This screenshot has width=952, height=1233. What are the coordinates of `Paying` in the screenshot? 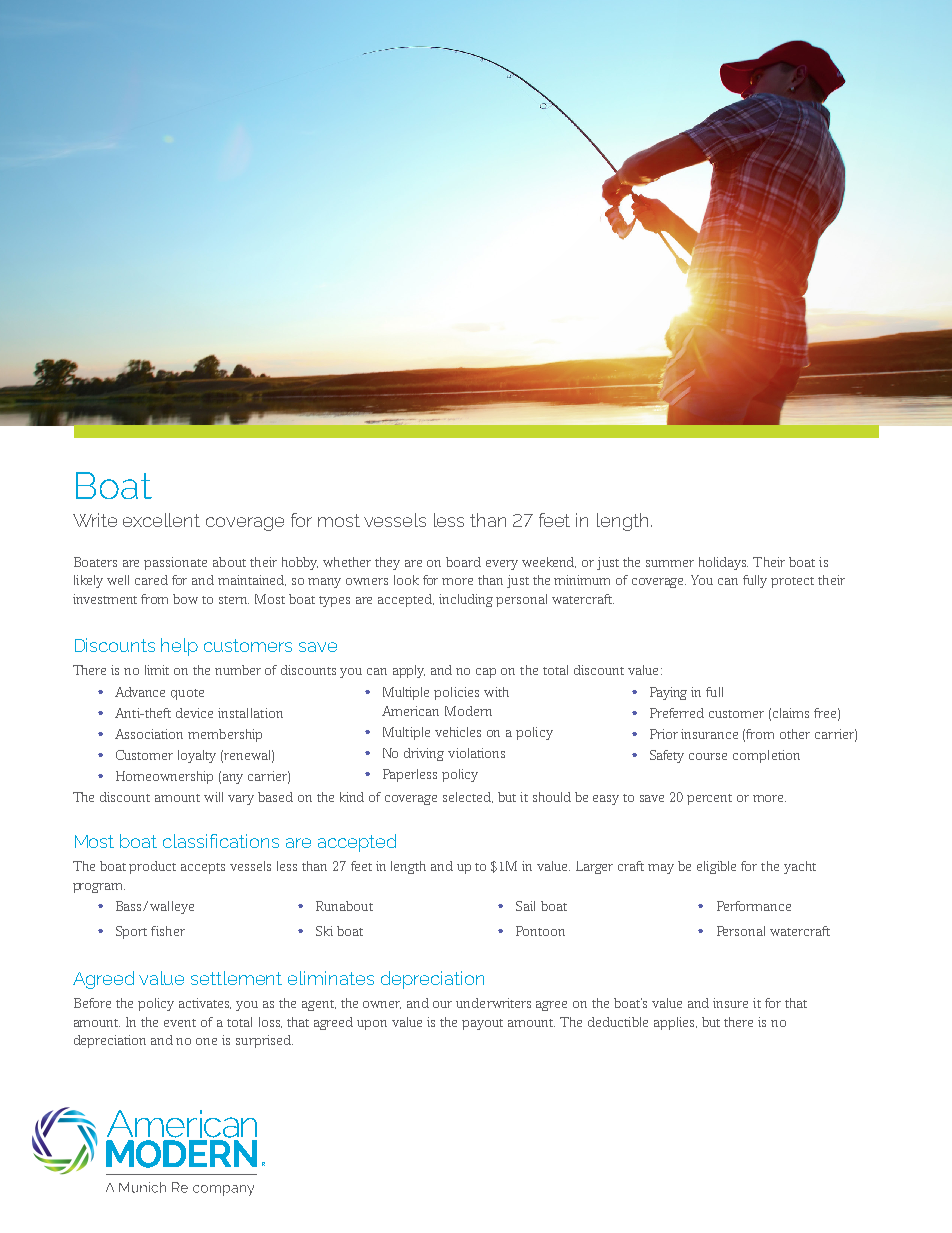 It's located at (668, 693).
